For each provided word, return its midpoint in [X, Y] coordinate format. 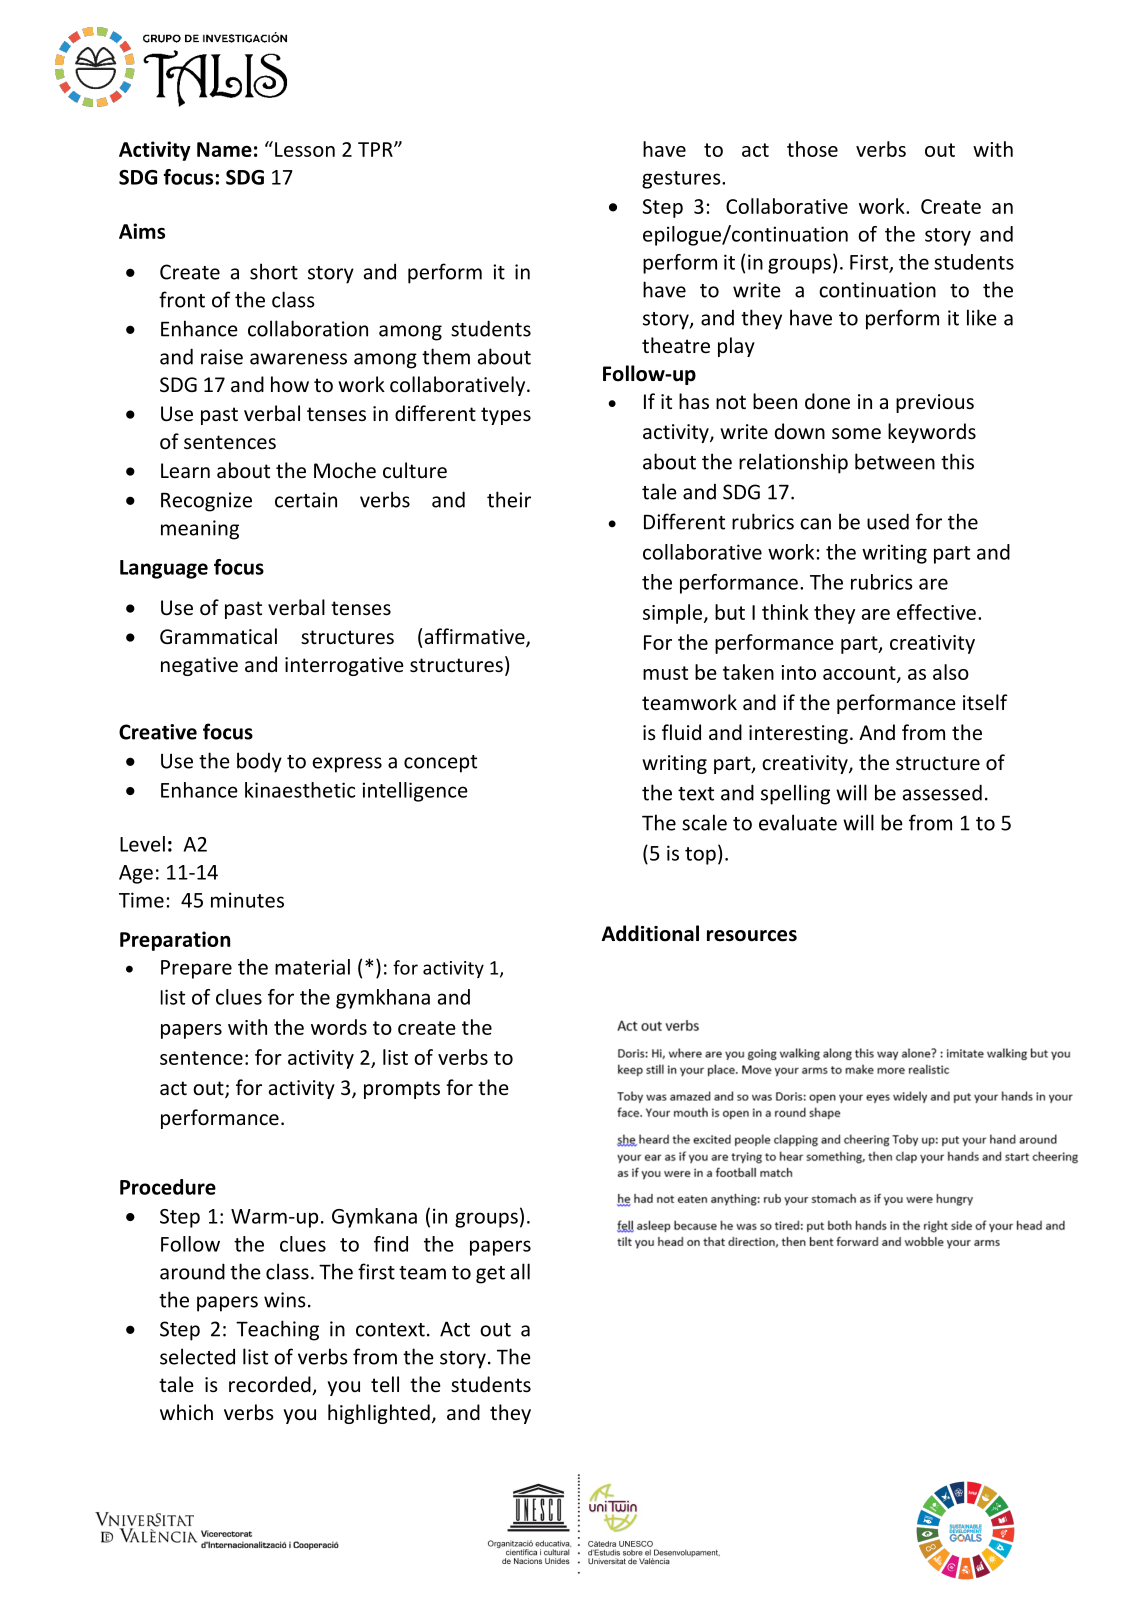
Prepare [196, 969]
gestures [682, 180]
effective [936, 612]
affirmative [476, 637]
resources [752, 936]
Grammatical [218, 636]
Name [224, 149]
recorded [271, 1385]
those [812, 149]
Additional [650, 933]
